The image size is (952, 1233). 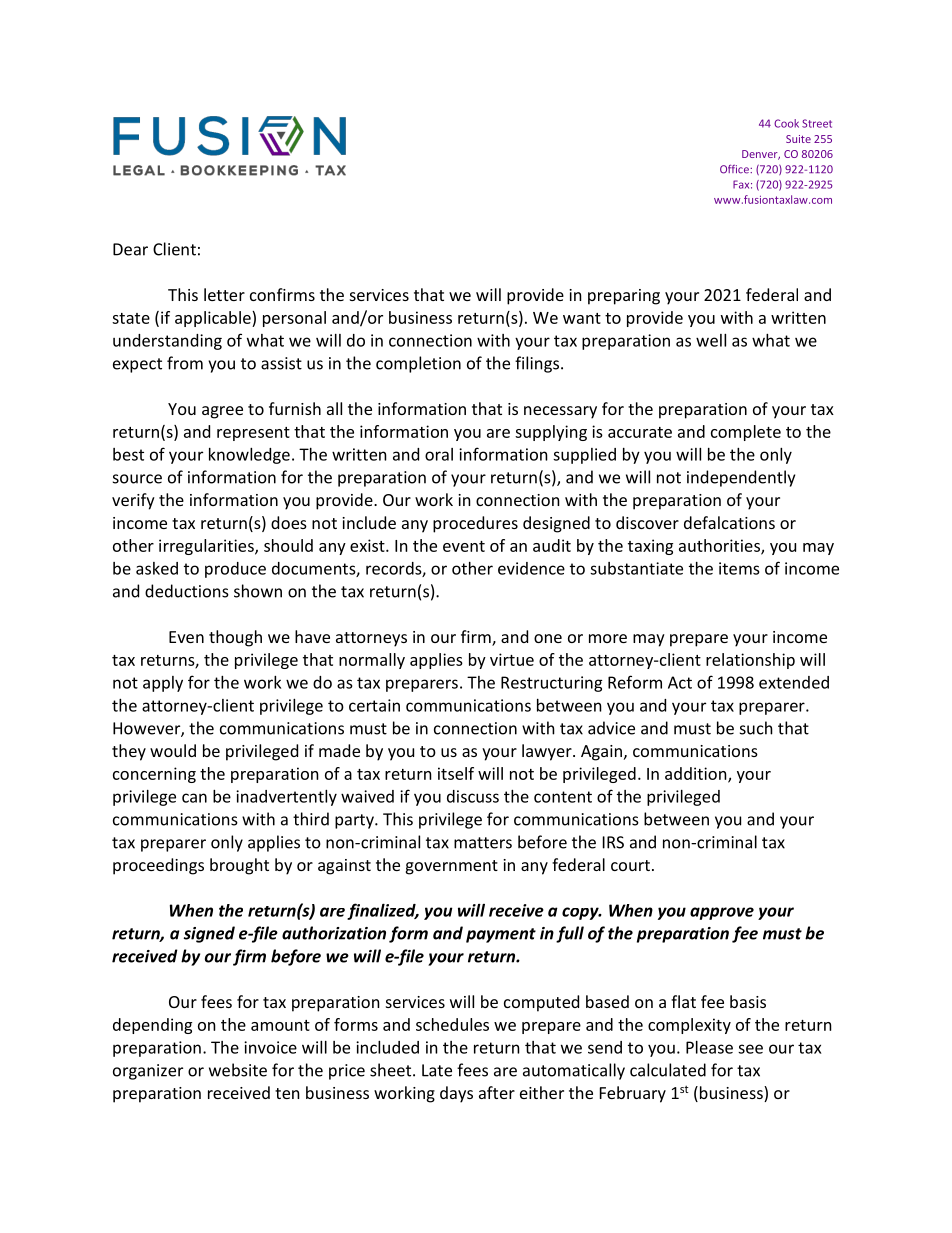 What do you see at coordinates (456, 1094) in the document?
I see `days` at bounding box center [456, 1094].
